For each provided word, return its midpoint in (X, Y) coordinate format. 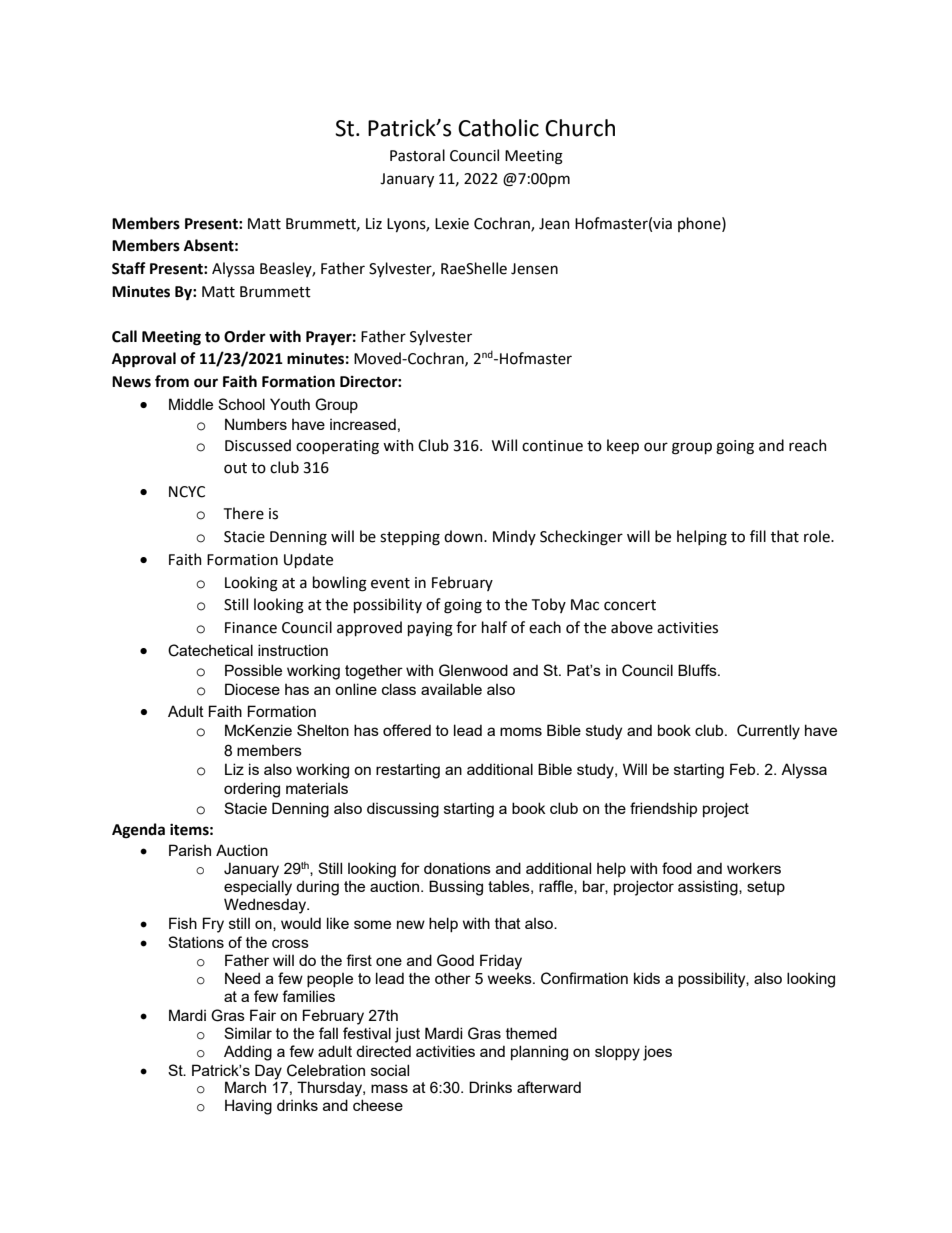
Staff (129, 268)
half (494, 627)
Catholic (498, 128)
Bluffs (698, 670)
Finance (251, 628)
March (245, 1087)
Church (580, 128)
